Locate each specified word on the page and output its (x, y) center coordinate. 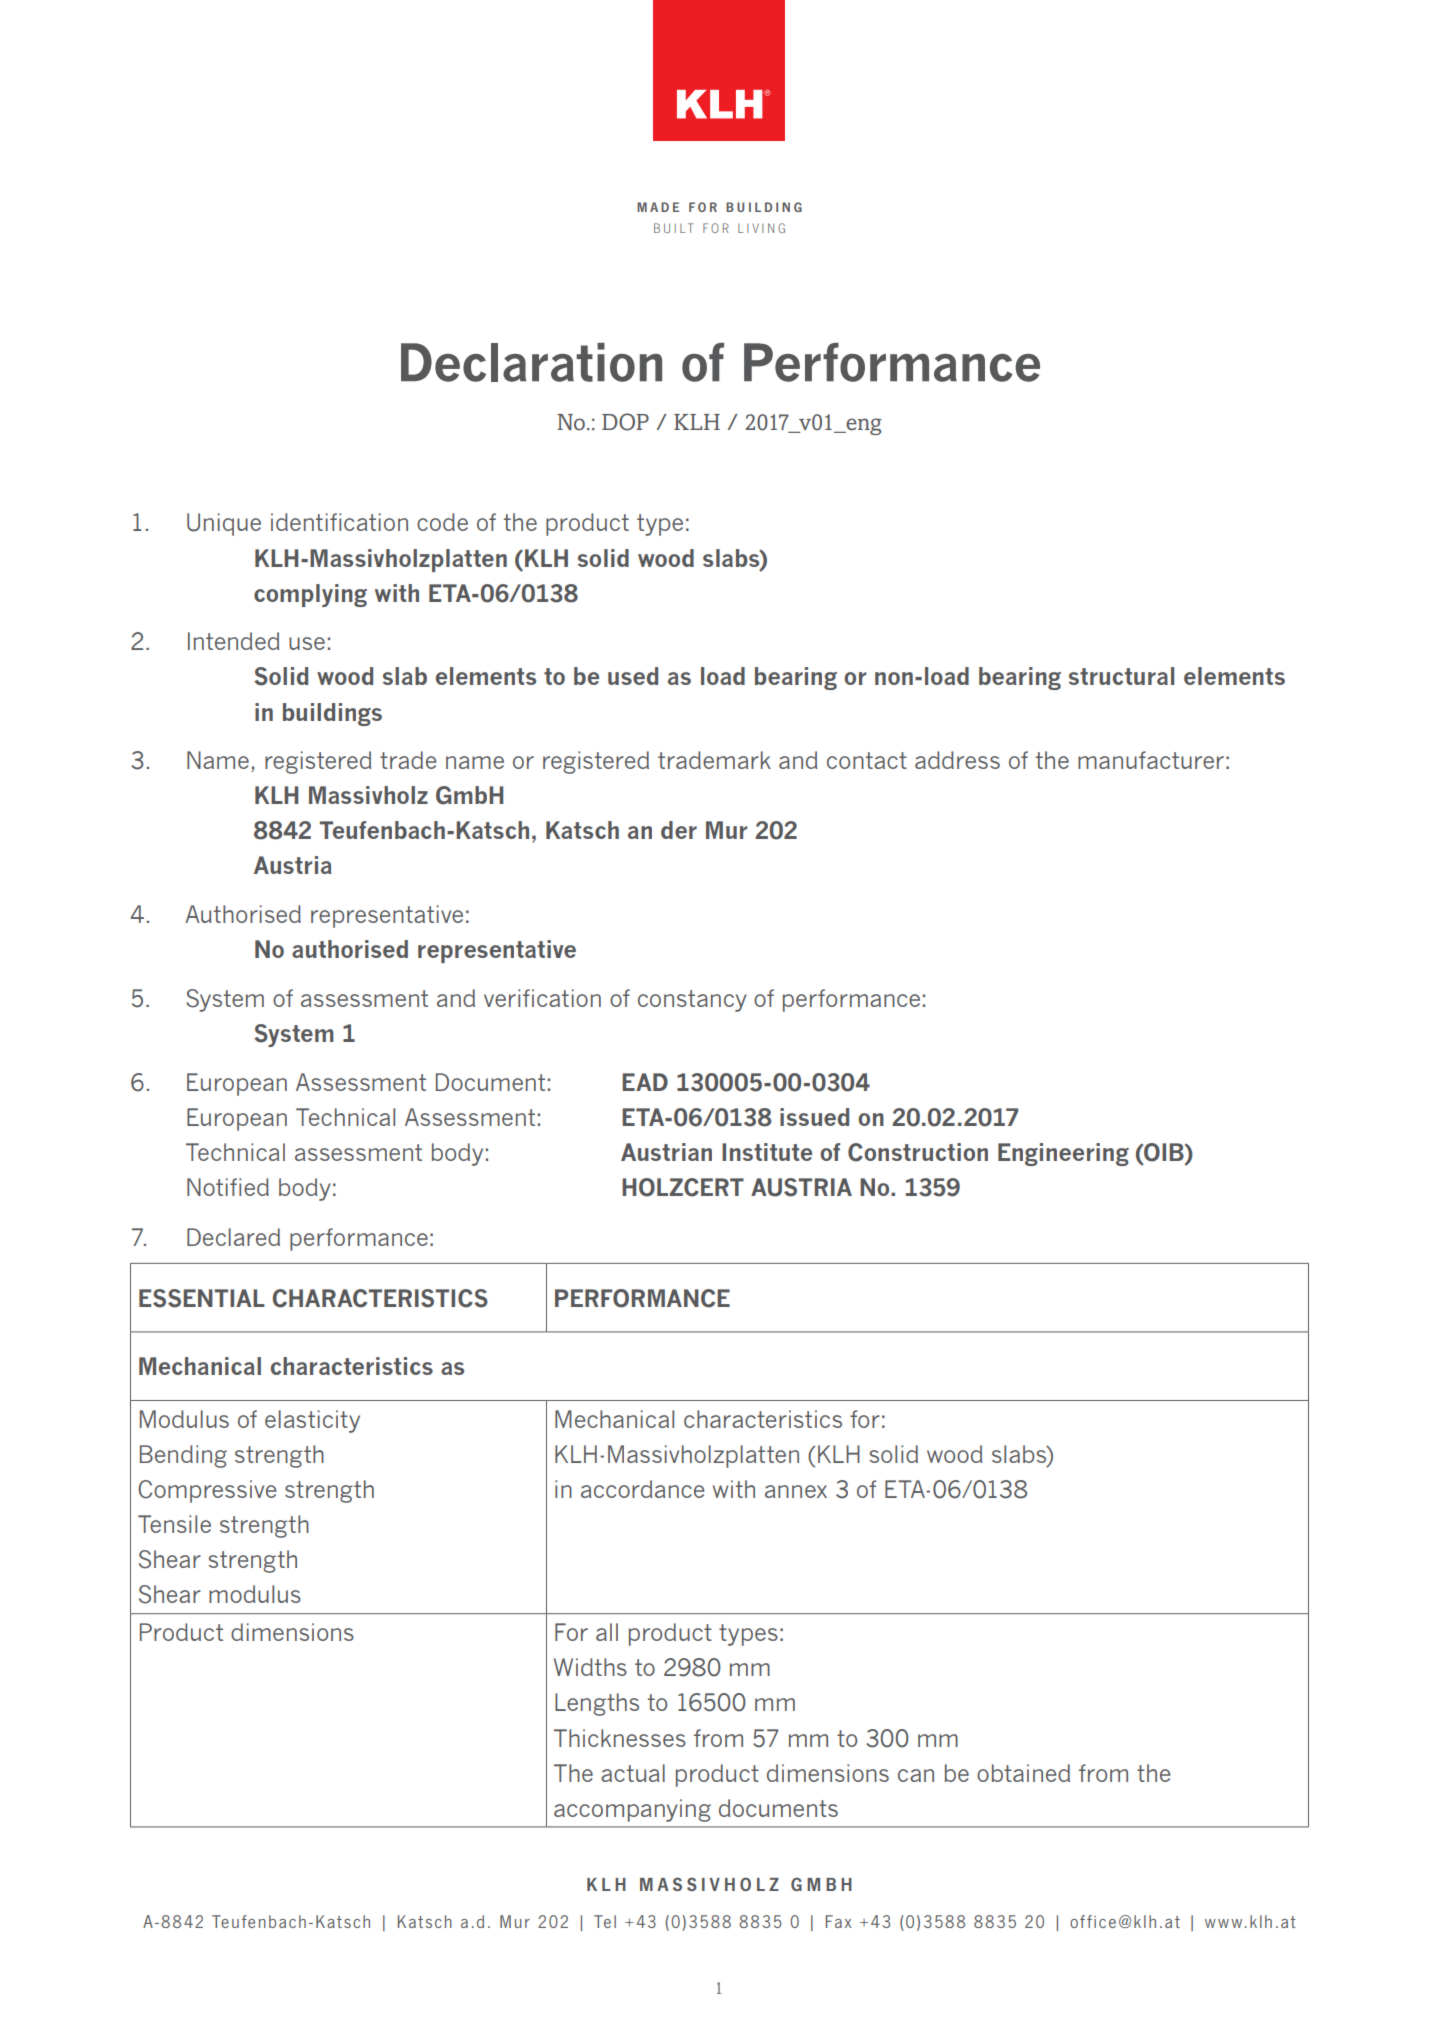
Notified (228, 1187)
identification (339, 522)
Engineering (1063, 1154)
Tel (605, 1921)
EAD (645, 1082)
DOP (625, 422)
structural (1121, 676)
